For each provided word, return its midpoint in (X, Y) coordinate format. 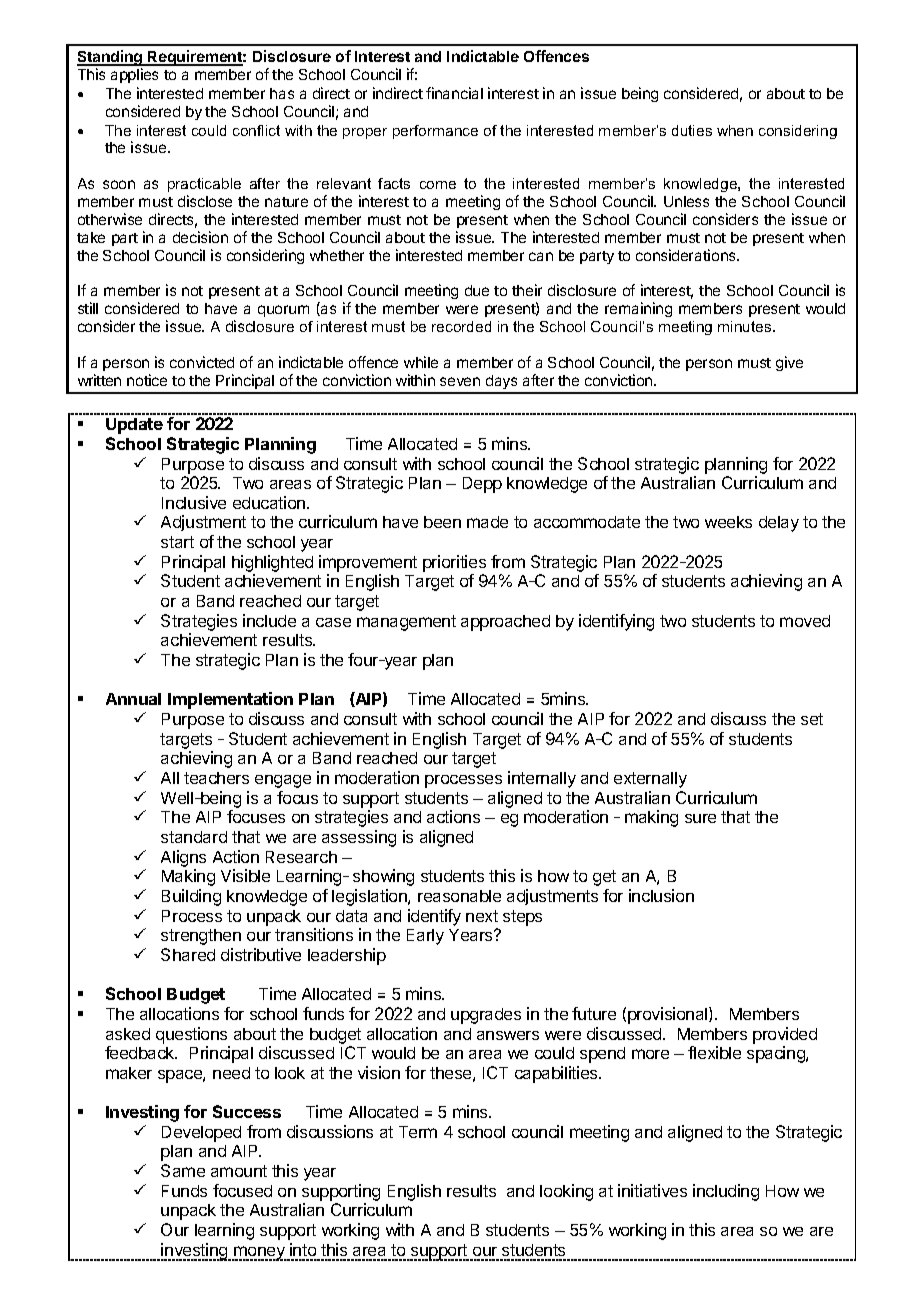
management (406, 623)
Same (183, 1170)
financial (454, 93)
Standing (111, 58)
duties (692, 130)
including (726, 1192)
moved (805, 621)
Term (418, 1132)
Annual (133, 699)
